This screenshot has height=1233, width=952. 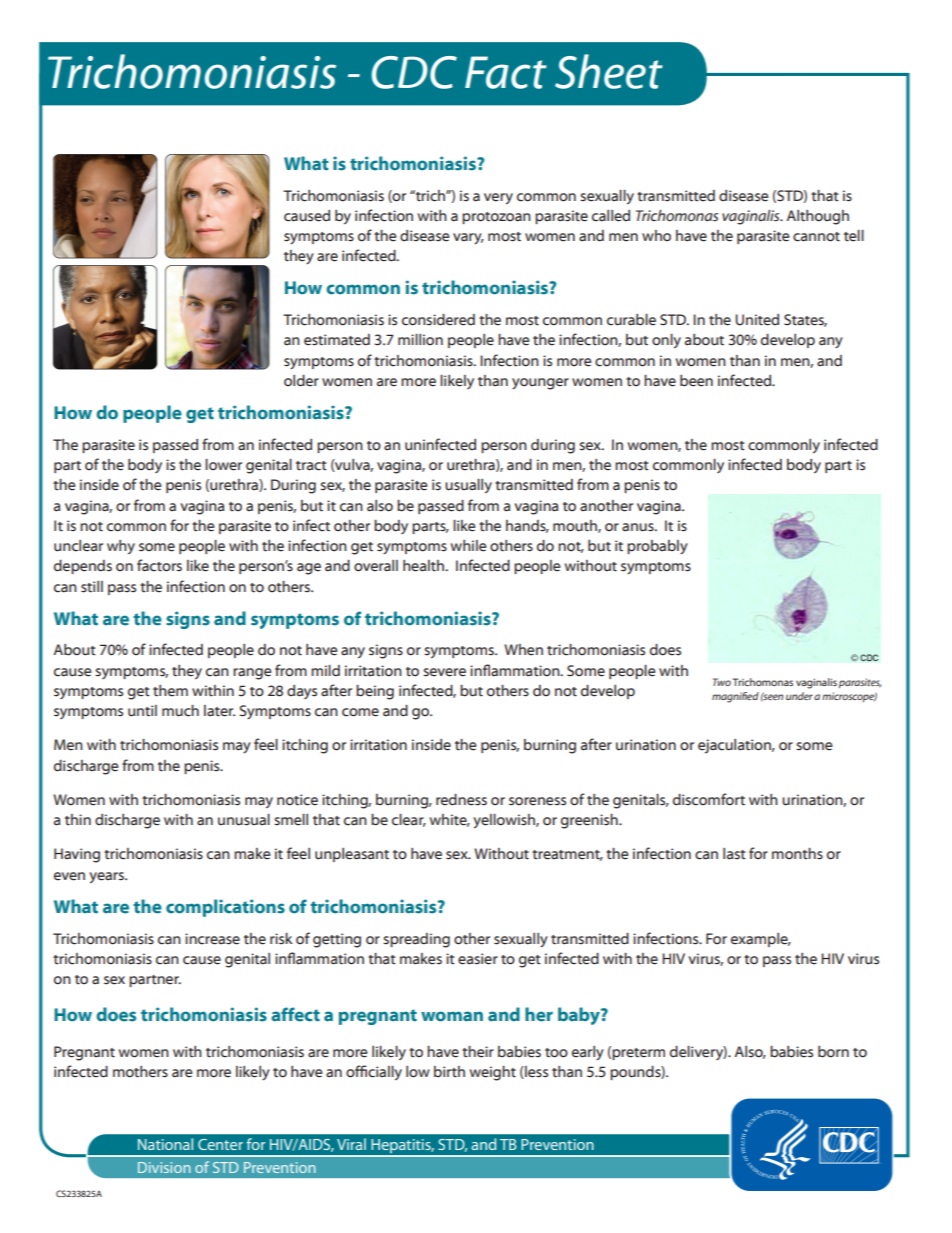 What do you see at coordinates (301, 381) in the screenshot?
I see `older` at bounding box center [301, 381].
